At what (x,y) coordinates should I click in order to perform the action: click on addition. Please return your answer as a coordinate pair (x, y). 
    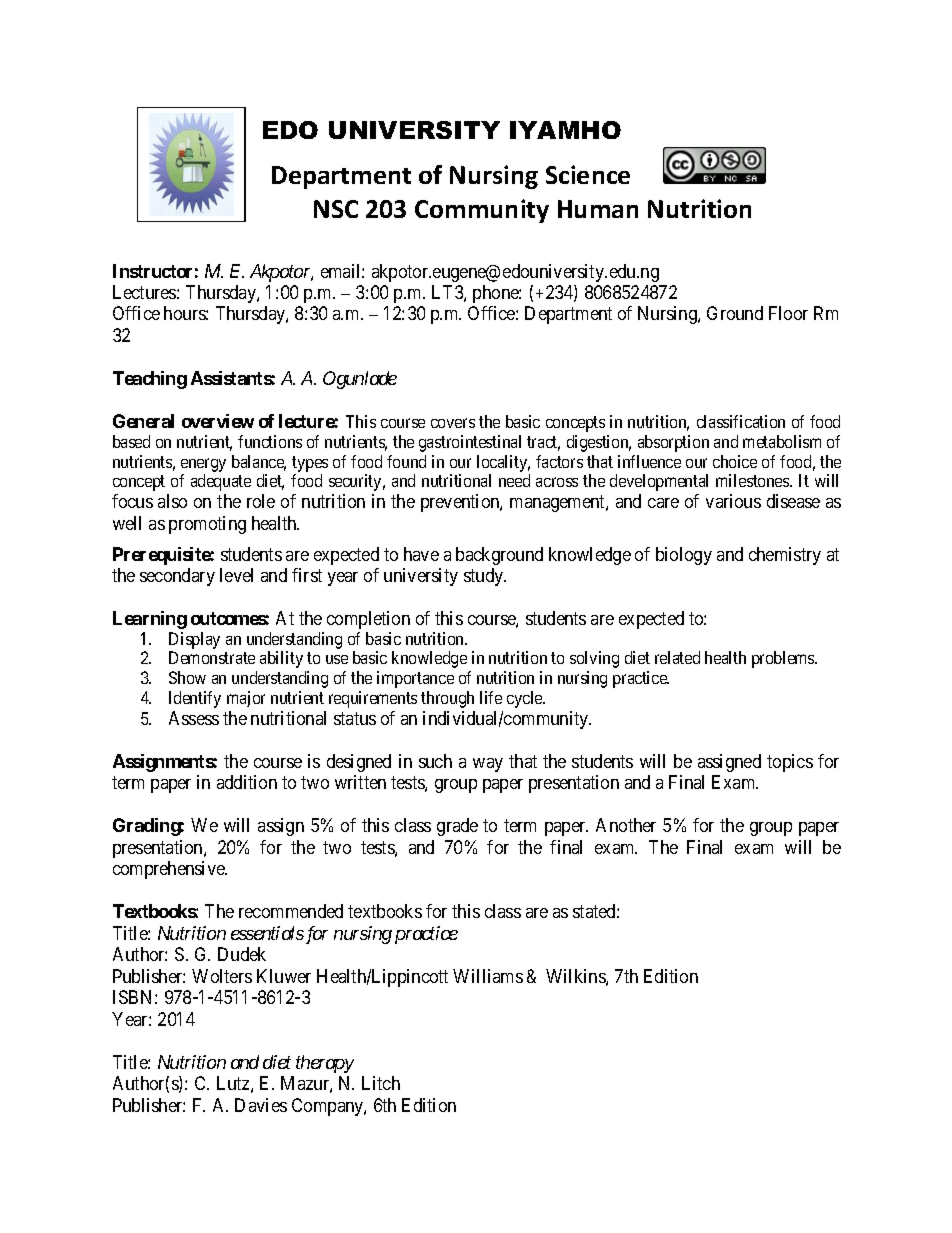
    Looking at the image, I should click on (247, 782).
